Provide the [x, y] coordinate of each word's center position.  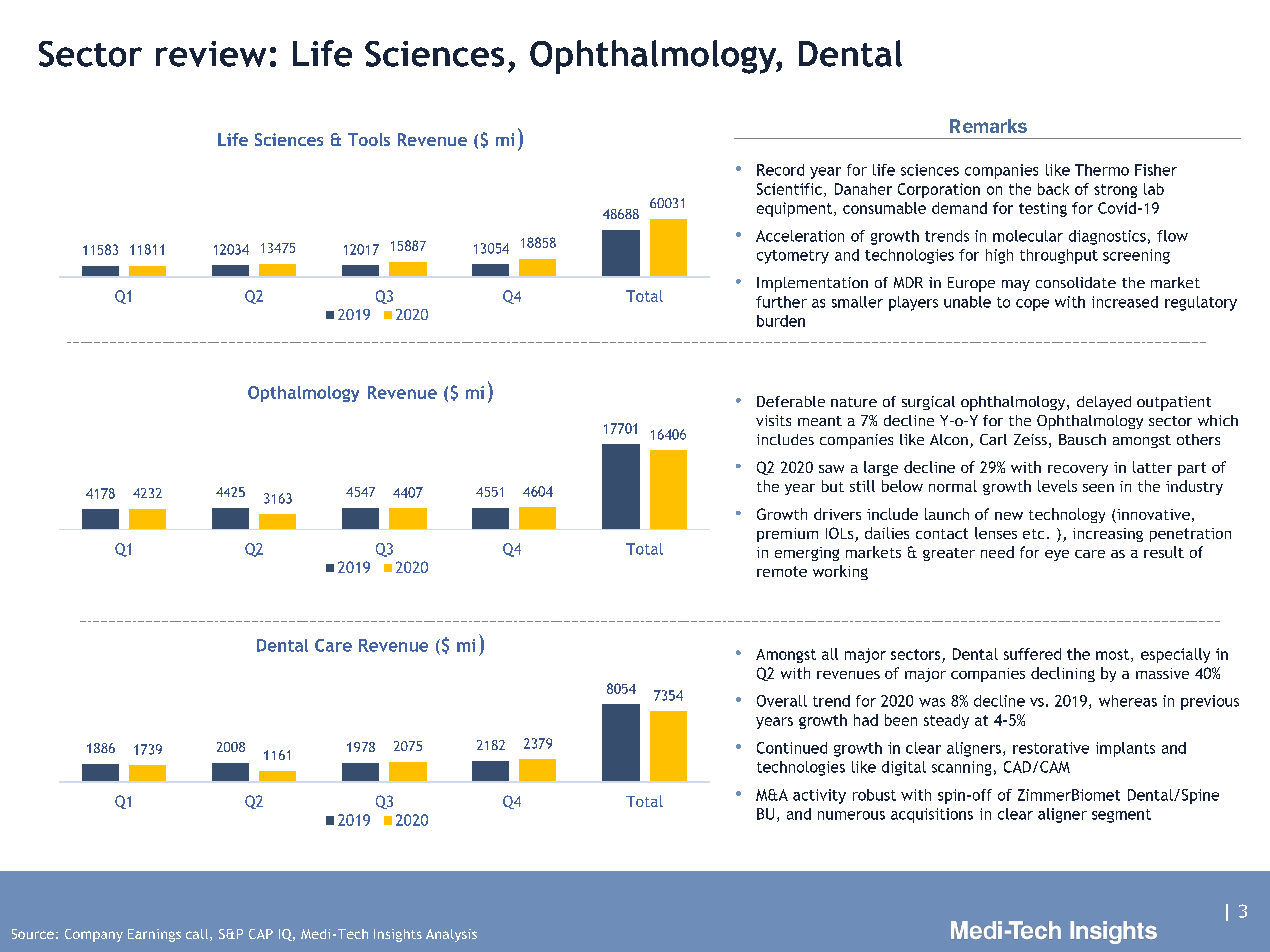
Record [780, 170]
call [197, 934]
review [211, 54]
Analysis [451, 935]
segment [1121, 816]
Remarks [988, 126]
